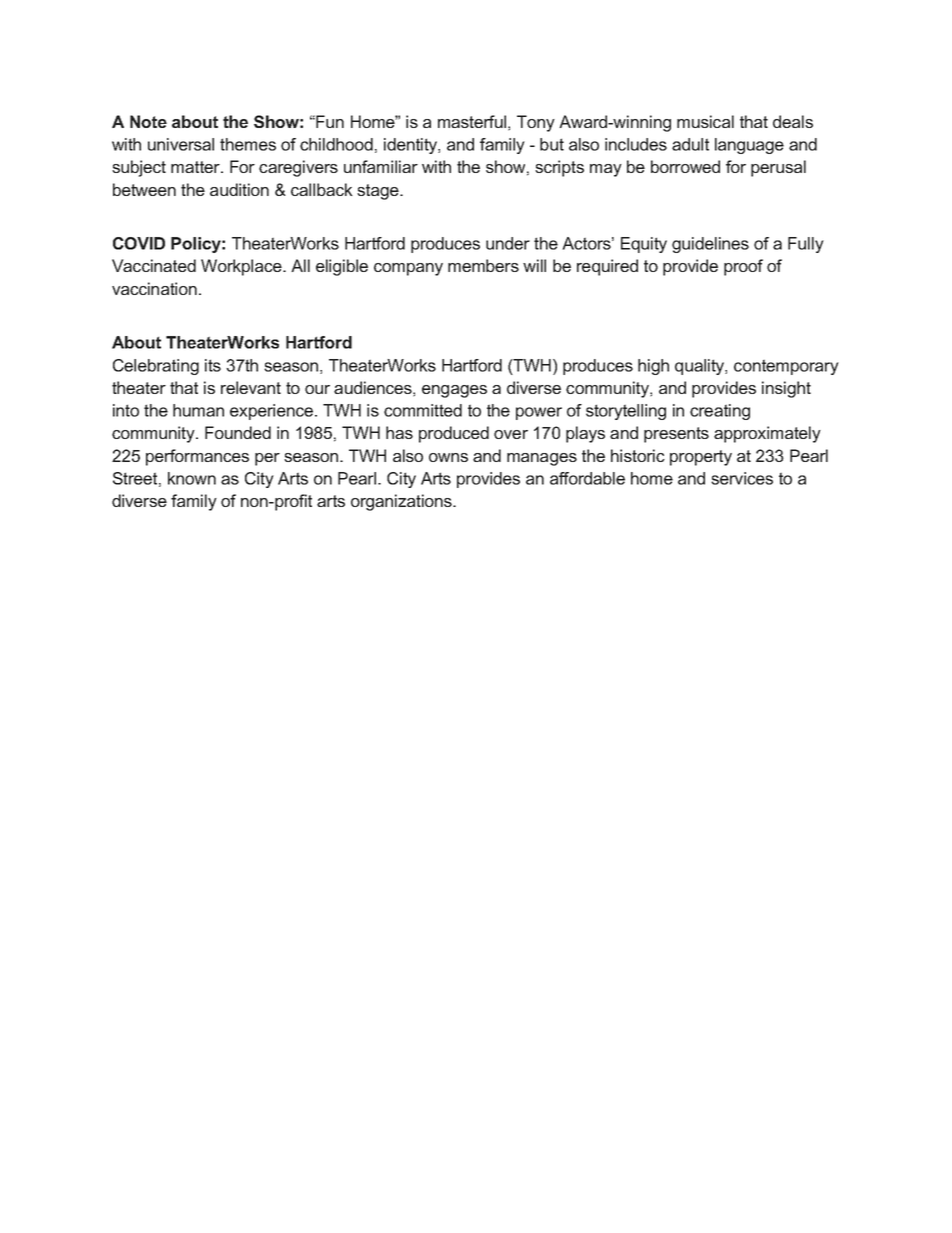  Describe the element at coordinates (483, 265) in the screenshot. I see `members` at that location.
